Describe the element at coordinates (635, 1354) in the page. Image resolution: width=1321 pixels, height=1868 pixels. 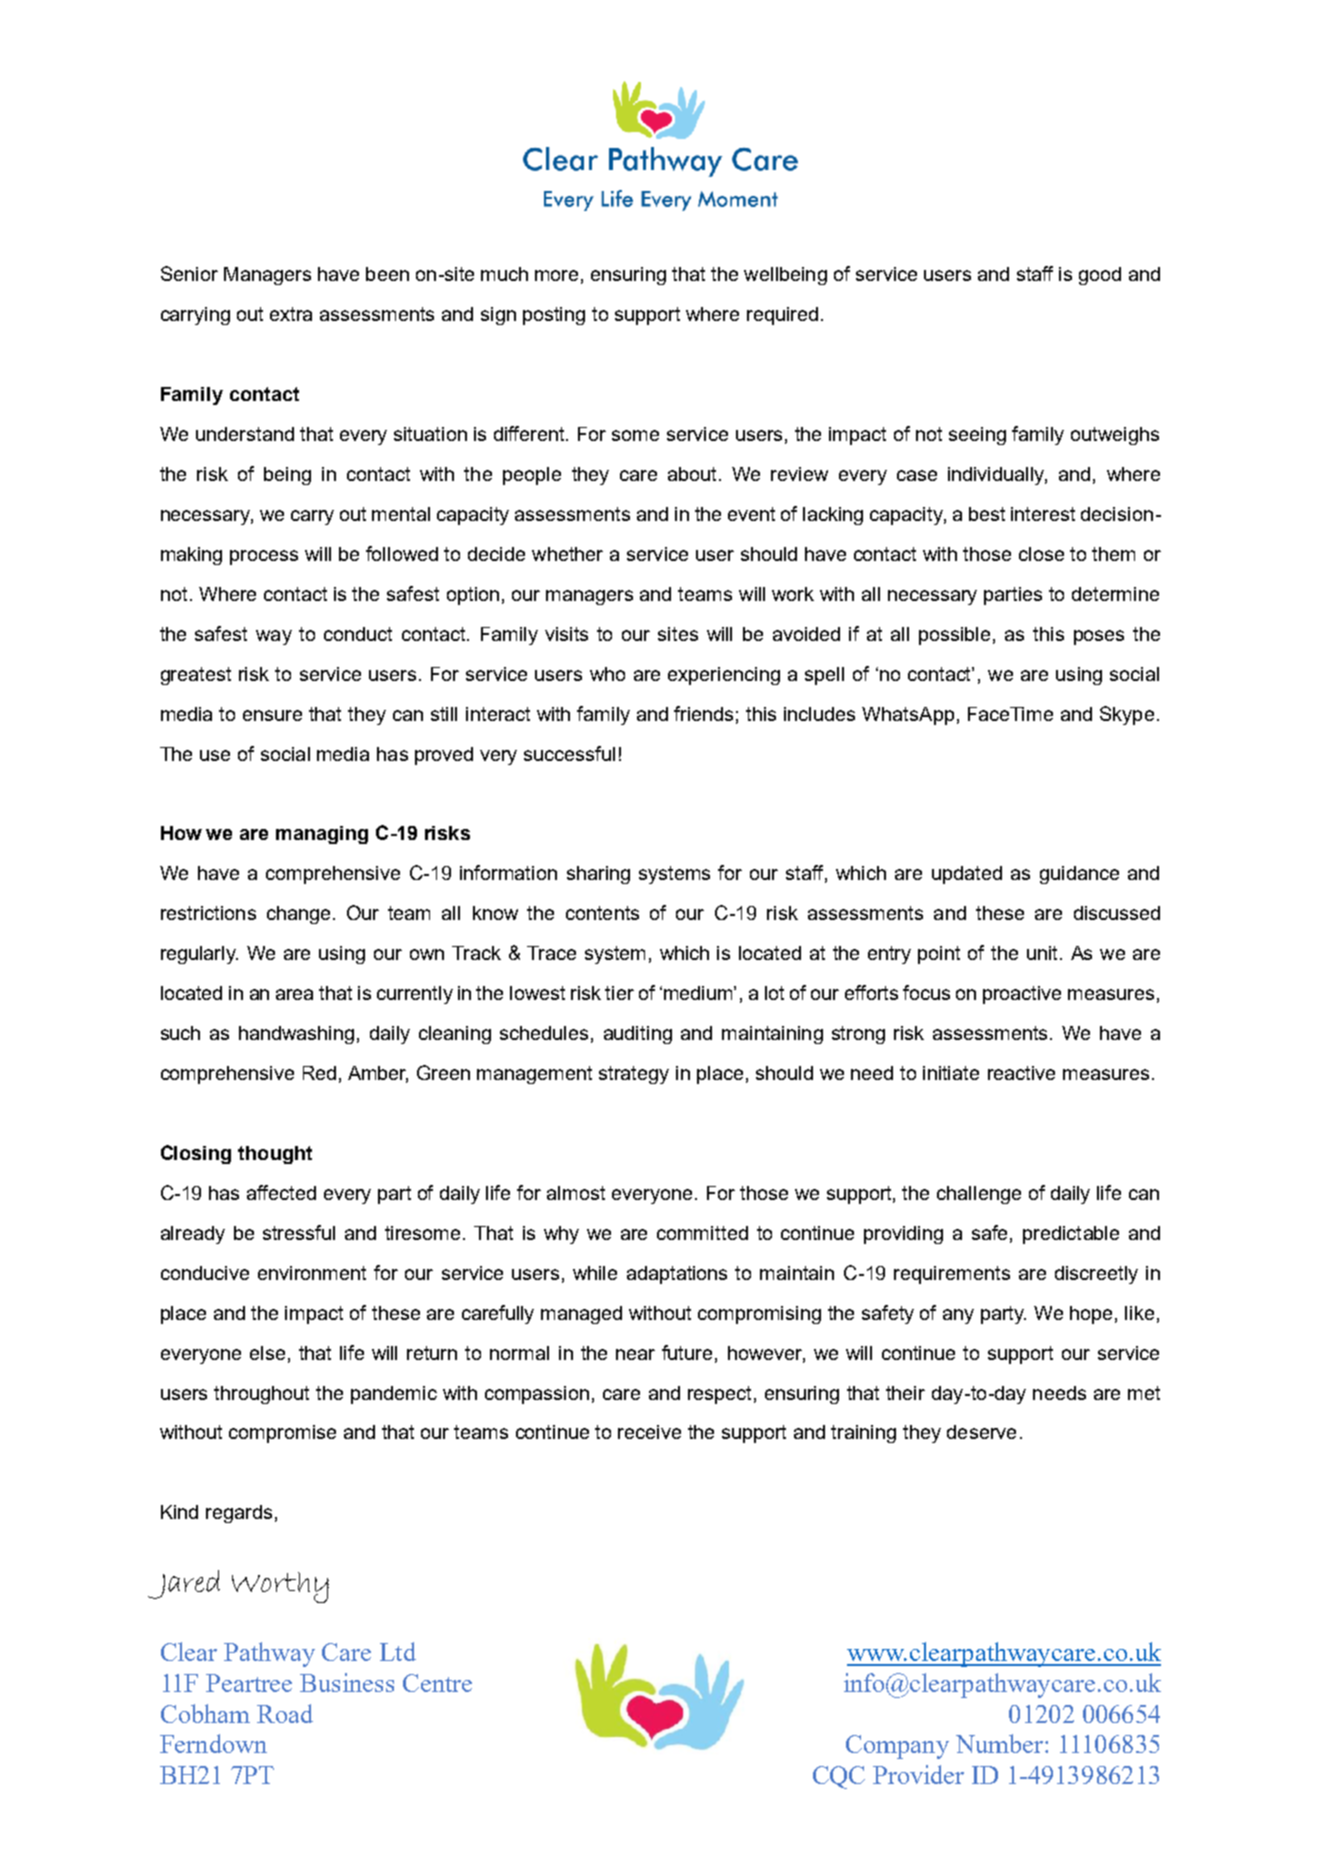
I see `near` at that location.
